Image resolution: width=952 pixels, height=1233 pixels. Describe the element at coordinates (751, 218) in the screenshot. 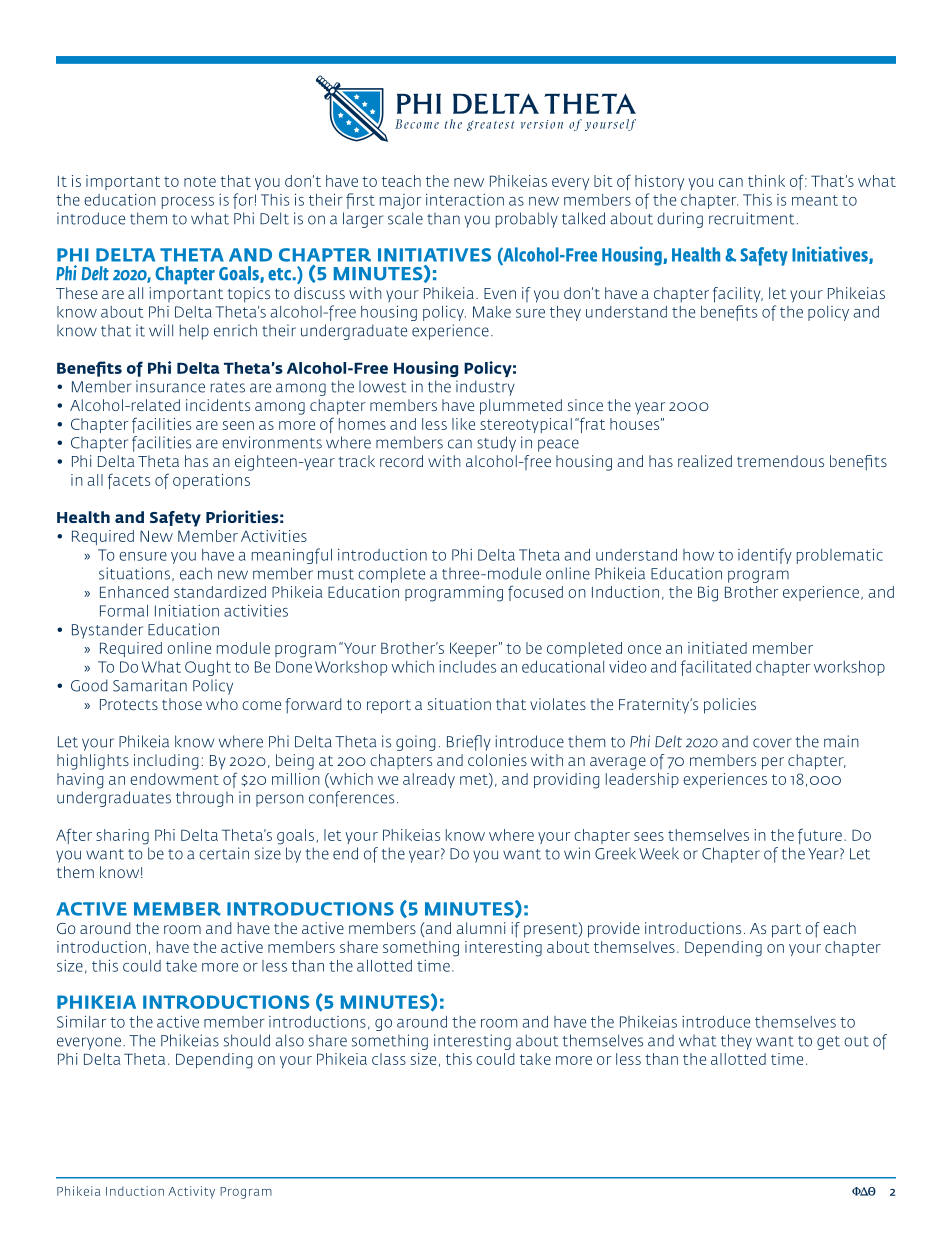

I see `recruitment` at that location.
